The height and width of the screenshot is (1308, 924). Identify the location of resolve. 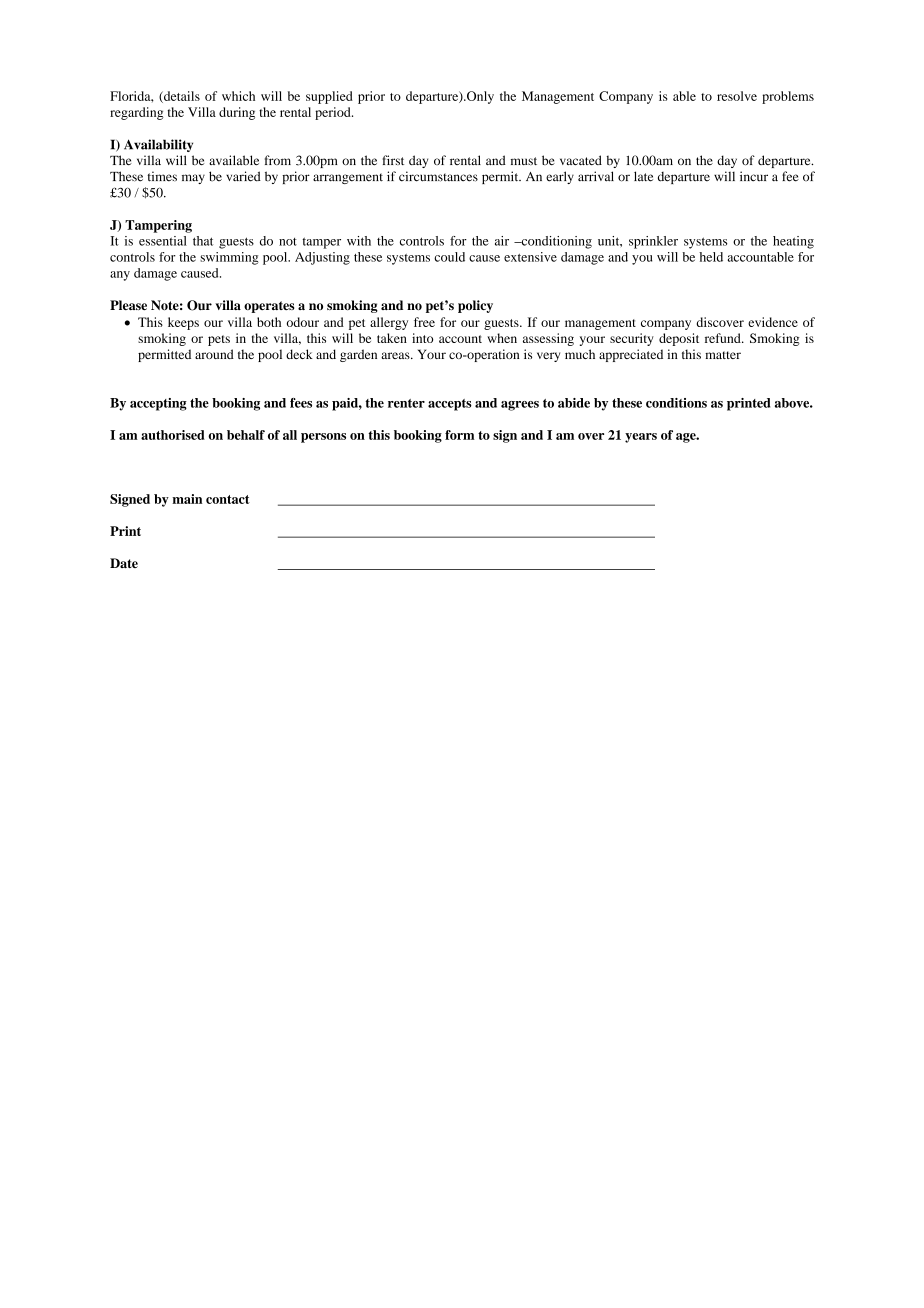
(737, 96).
